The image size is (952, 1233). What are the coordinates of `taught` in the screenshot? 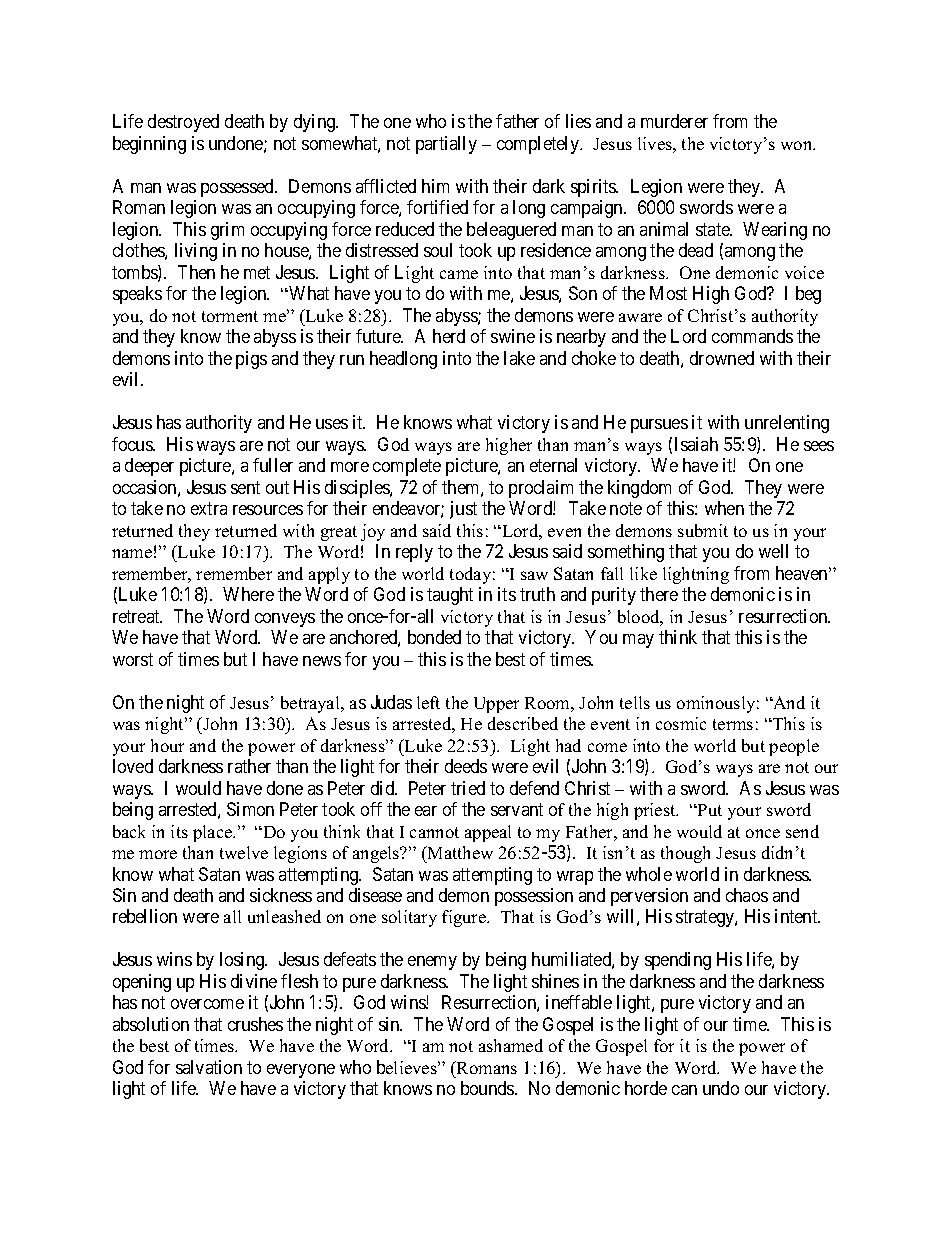 It's located at (450, 596).
